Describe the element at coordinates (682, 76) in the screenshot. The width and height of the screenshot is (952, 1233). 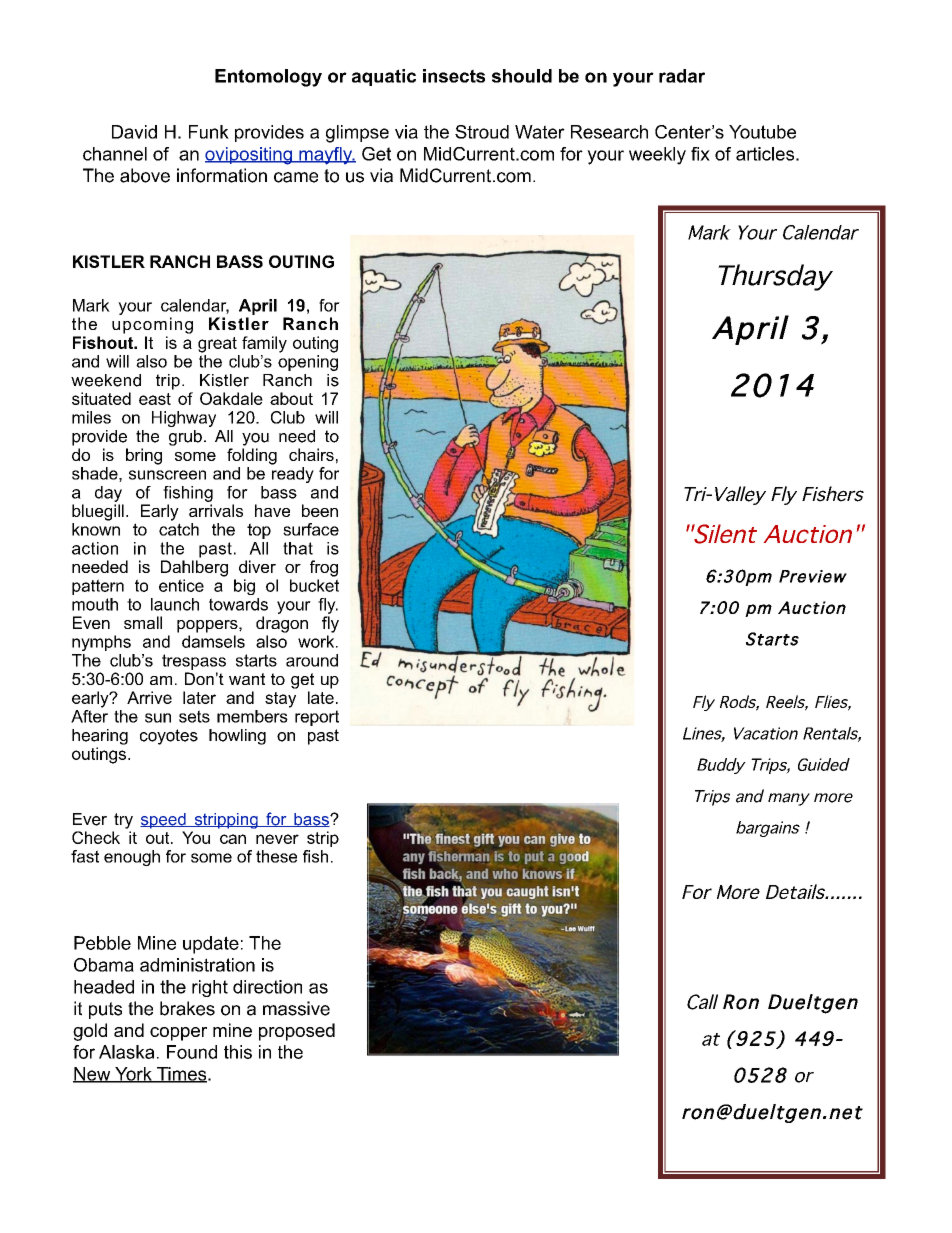
I see `radar` at that location.
